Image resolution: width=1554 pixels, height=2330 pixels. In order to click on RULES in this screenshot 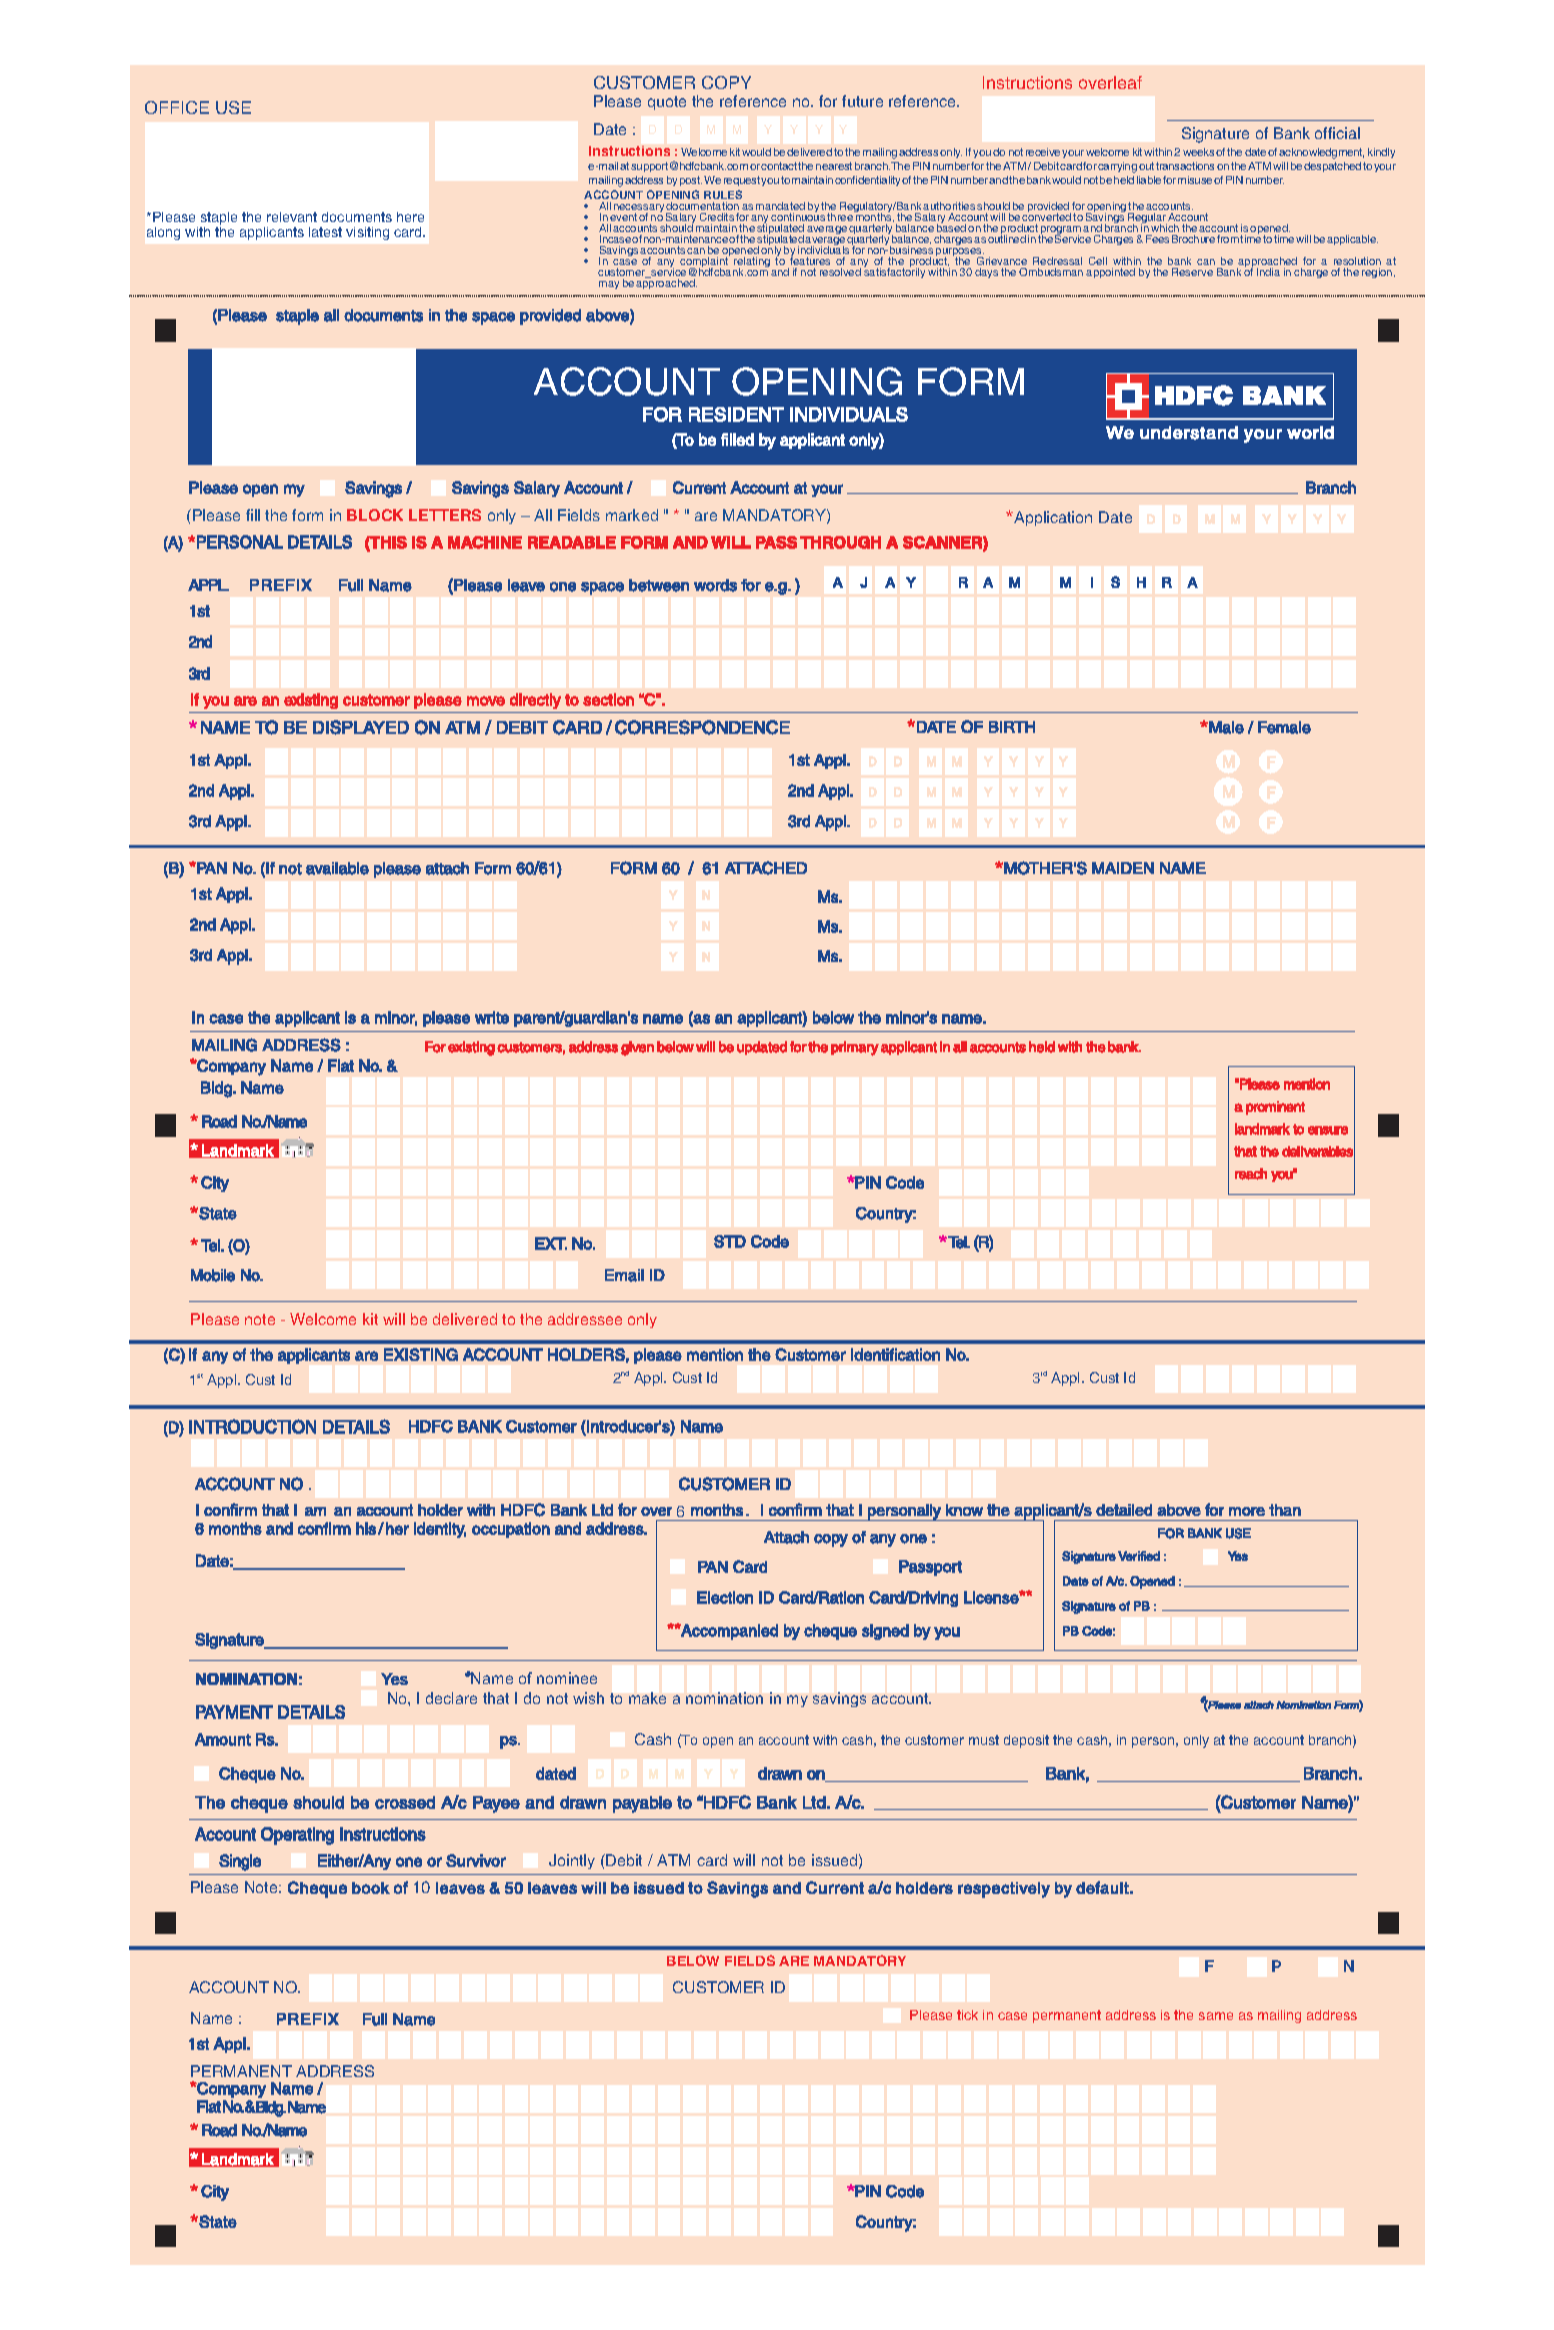, I will do `click(723, 194)`.
